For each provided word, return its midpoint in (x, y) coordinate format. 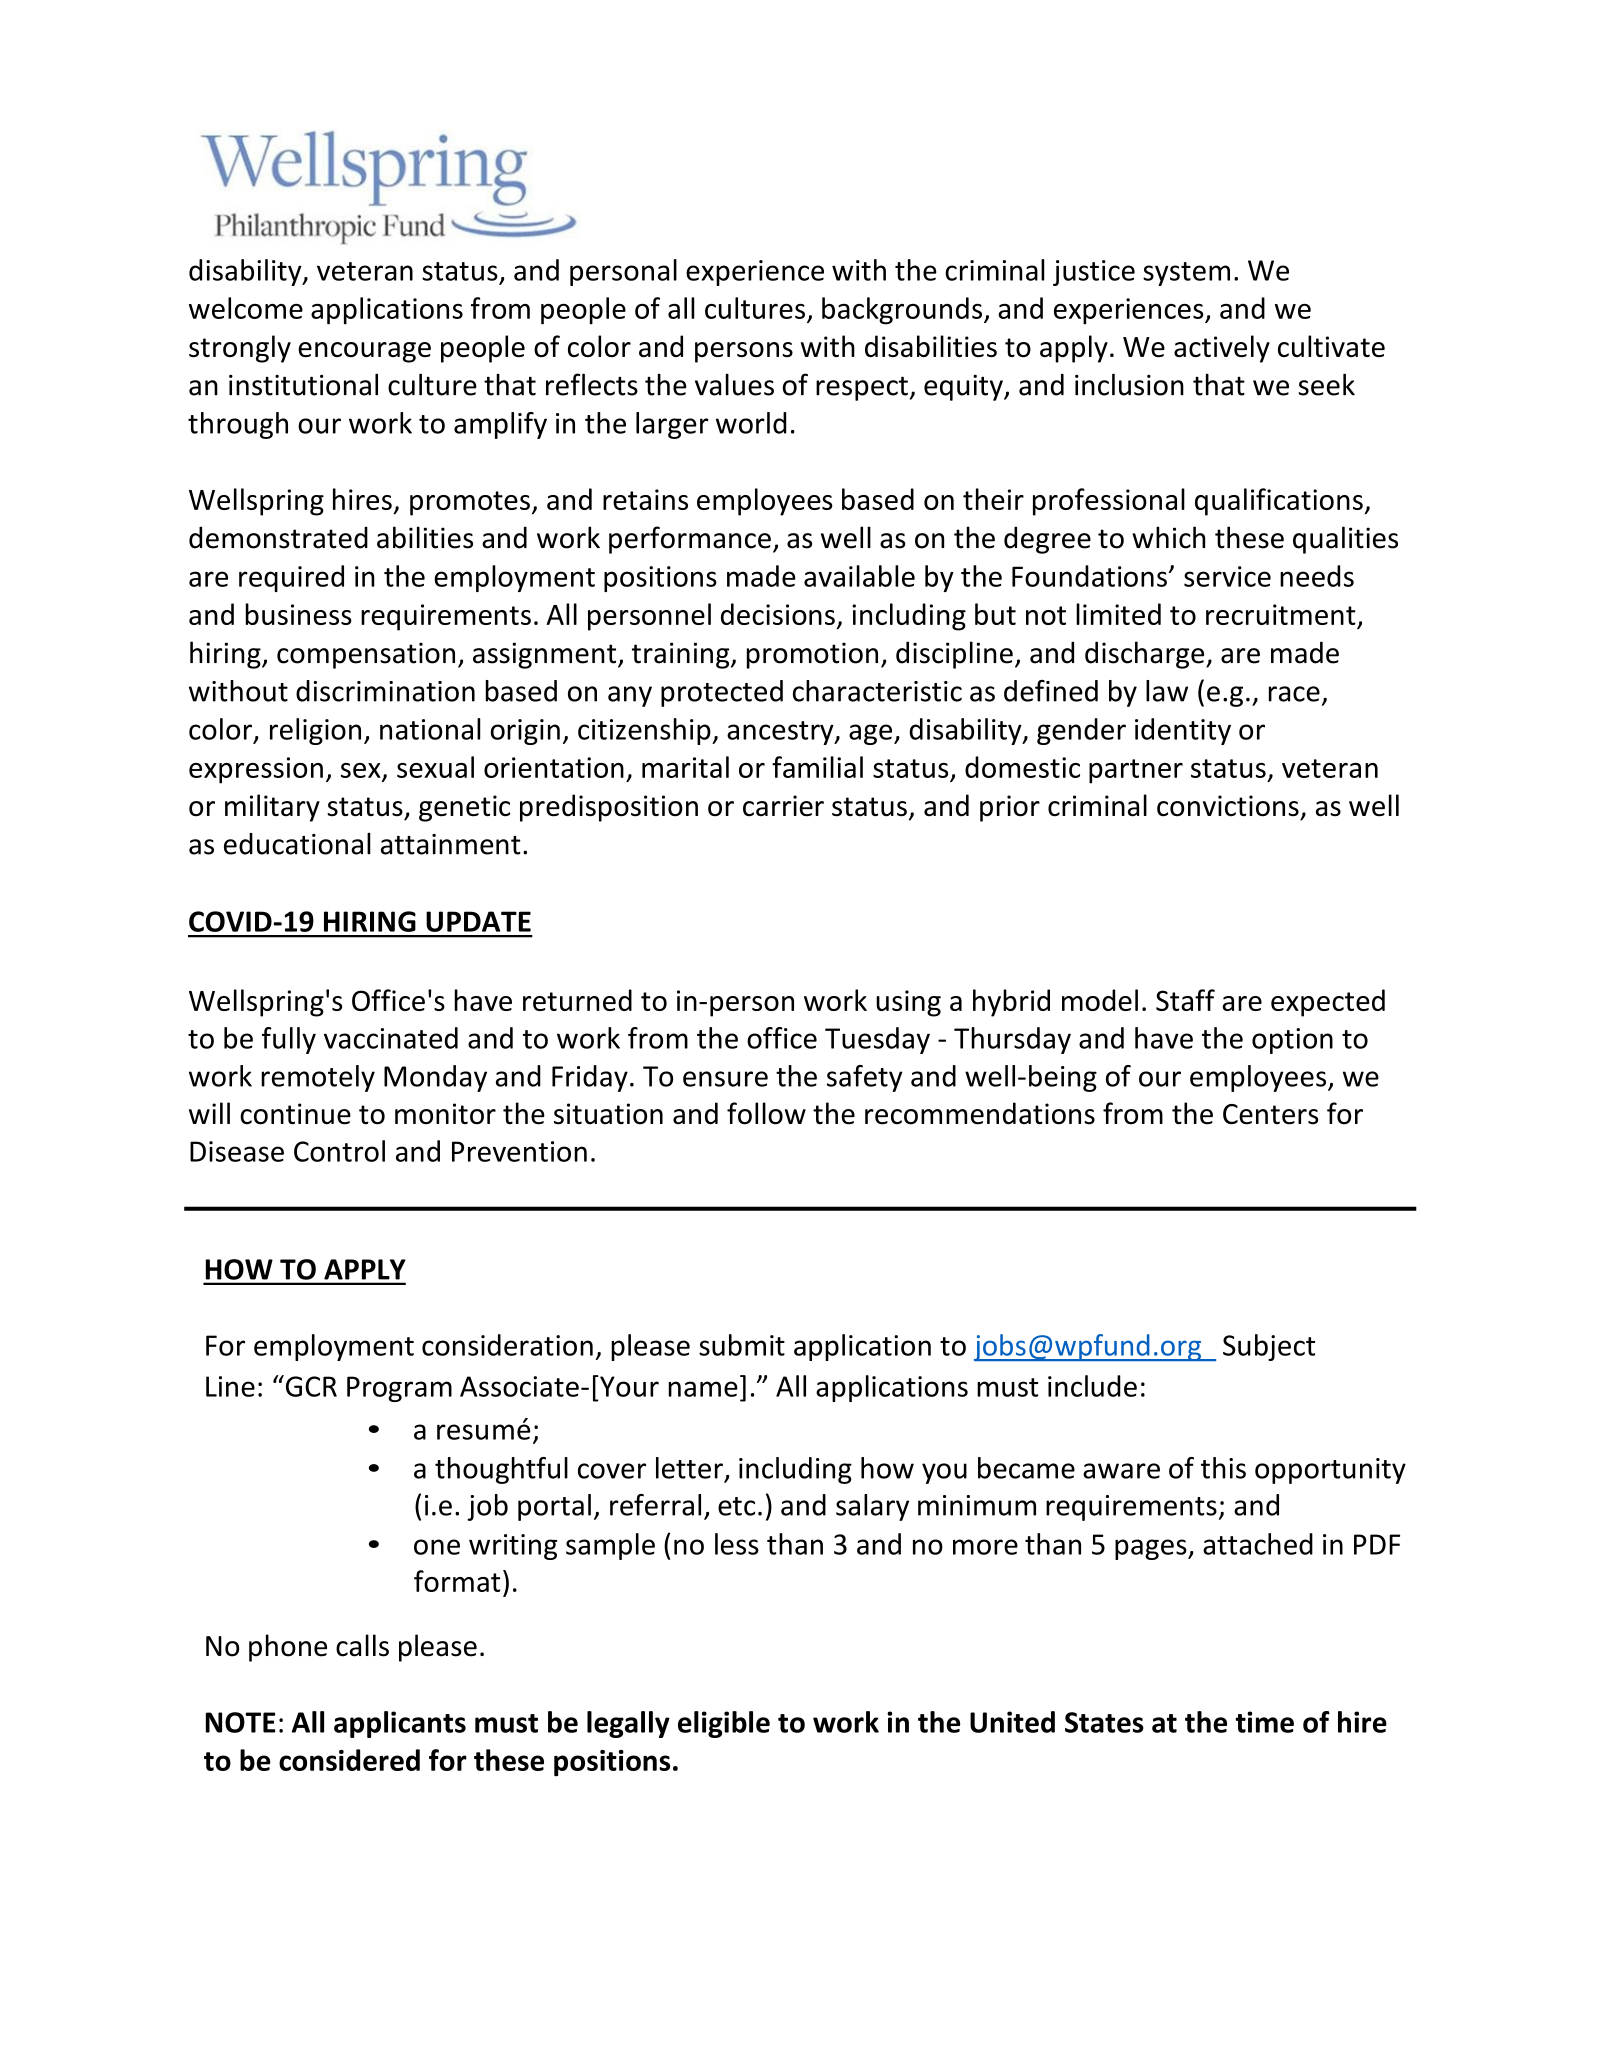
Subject (1269, 1347)
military (272, 808)
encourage (364, 352)
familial (817, 767)
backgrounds (902, 311)
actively (1222, 349)
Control (339, 1151)
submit (742, 1345)
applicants (400, 1724)
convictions (1228, 806)
